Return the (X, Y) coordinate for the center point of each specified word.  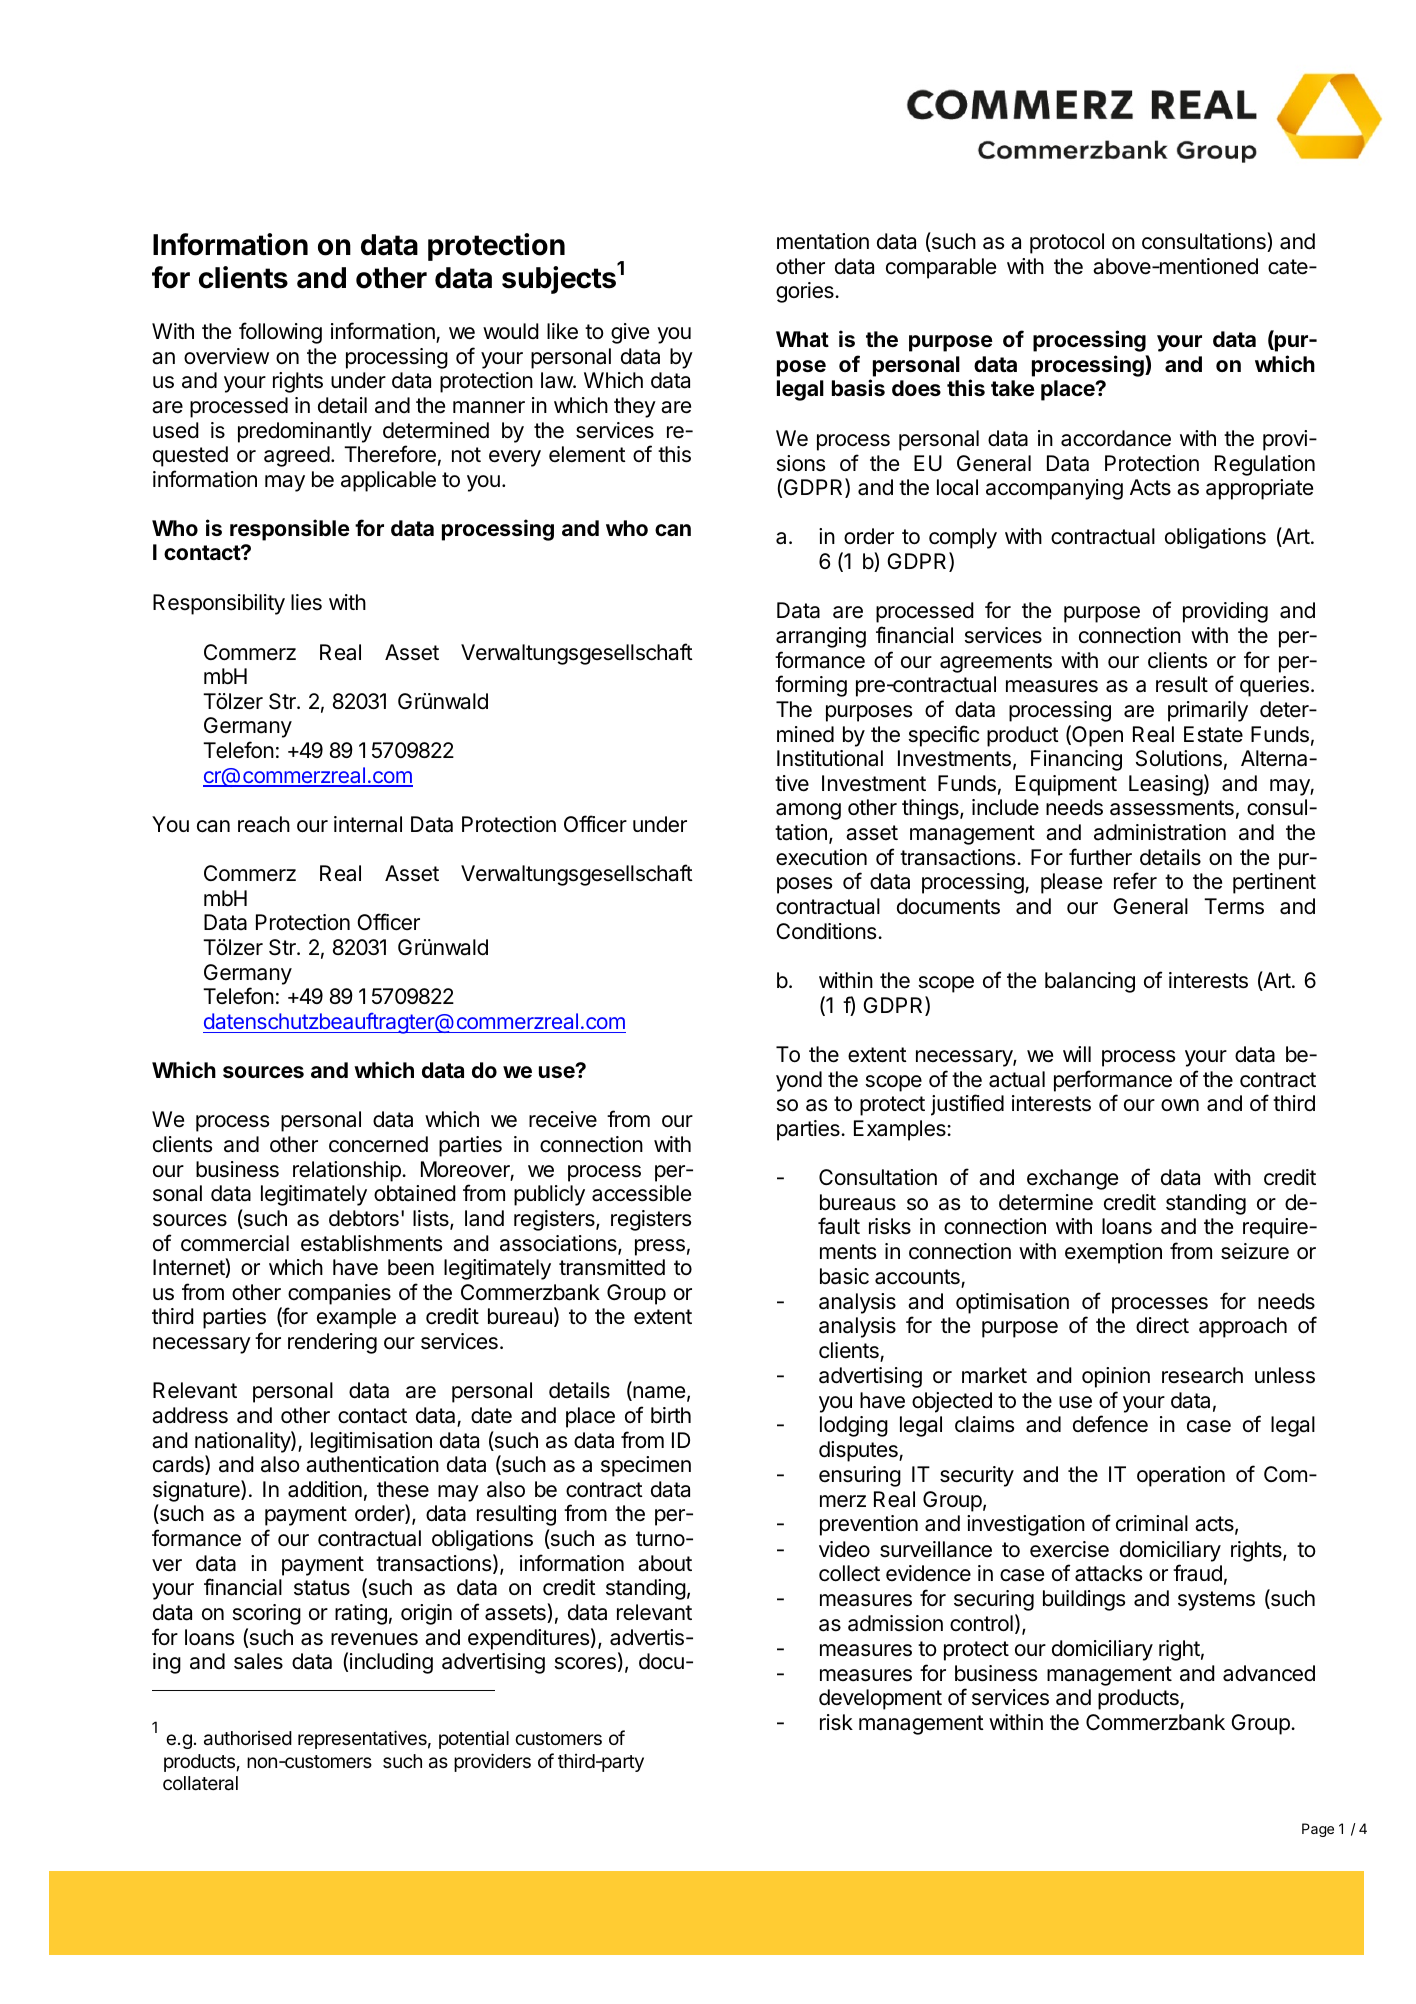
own (1180, 1105)
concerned (378, 1144)
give (630, 333)
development (880, 1699)
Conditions (827, 931)
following (280, 333)
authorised (248, 1738)
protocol (1067, 243)
